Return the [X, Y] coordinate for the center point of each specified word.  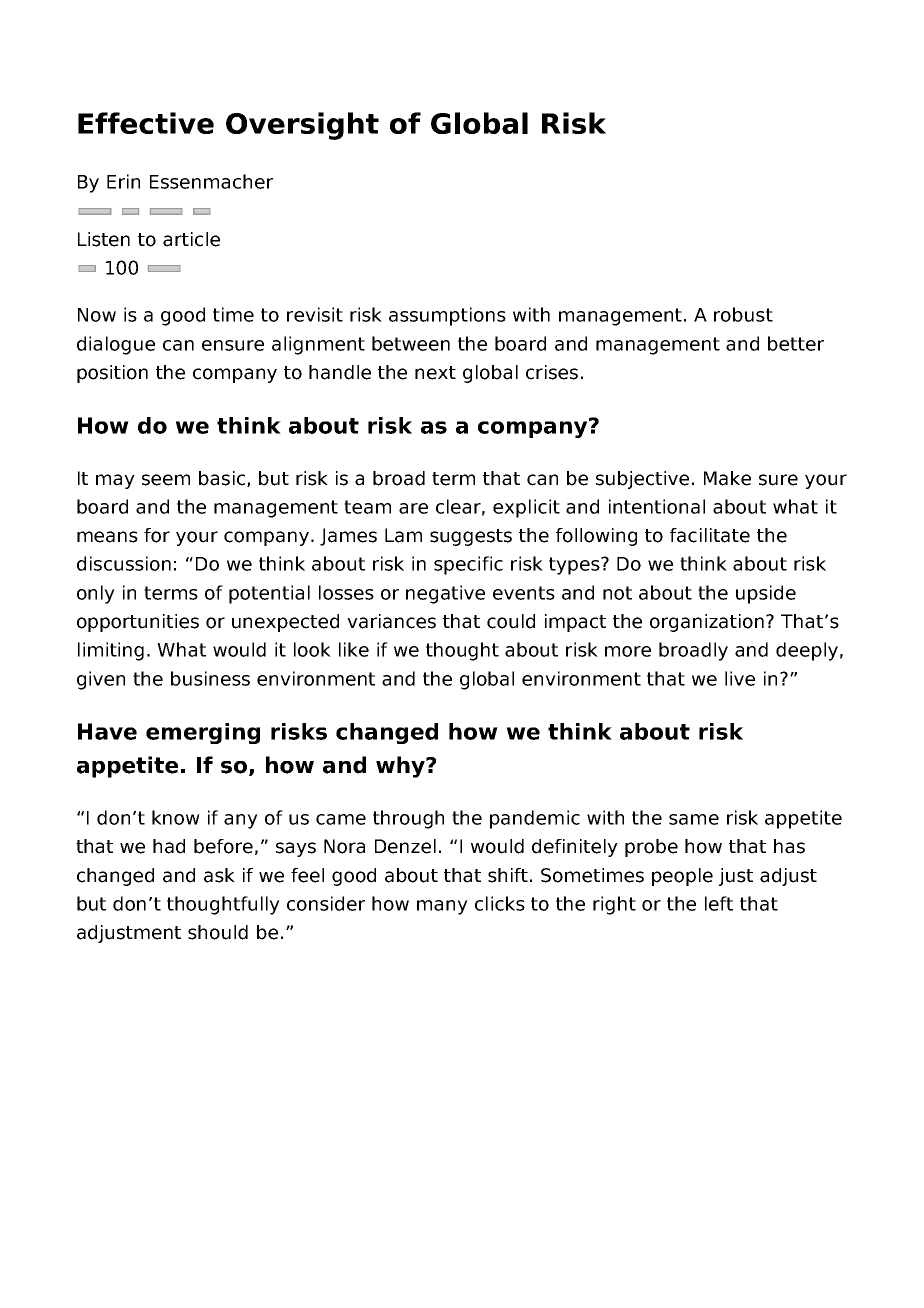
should [218, 932]
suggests [471, 537]
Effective [146, 123]
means [107, 537]
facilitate [710, 535]
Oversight [302, 126]
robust [743, 314]
